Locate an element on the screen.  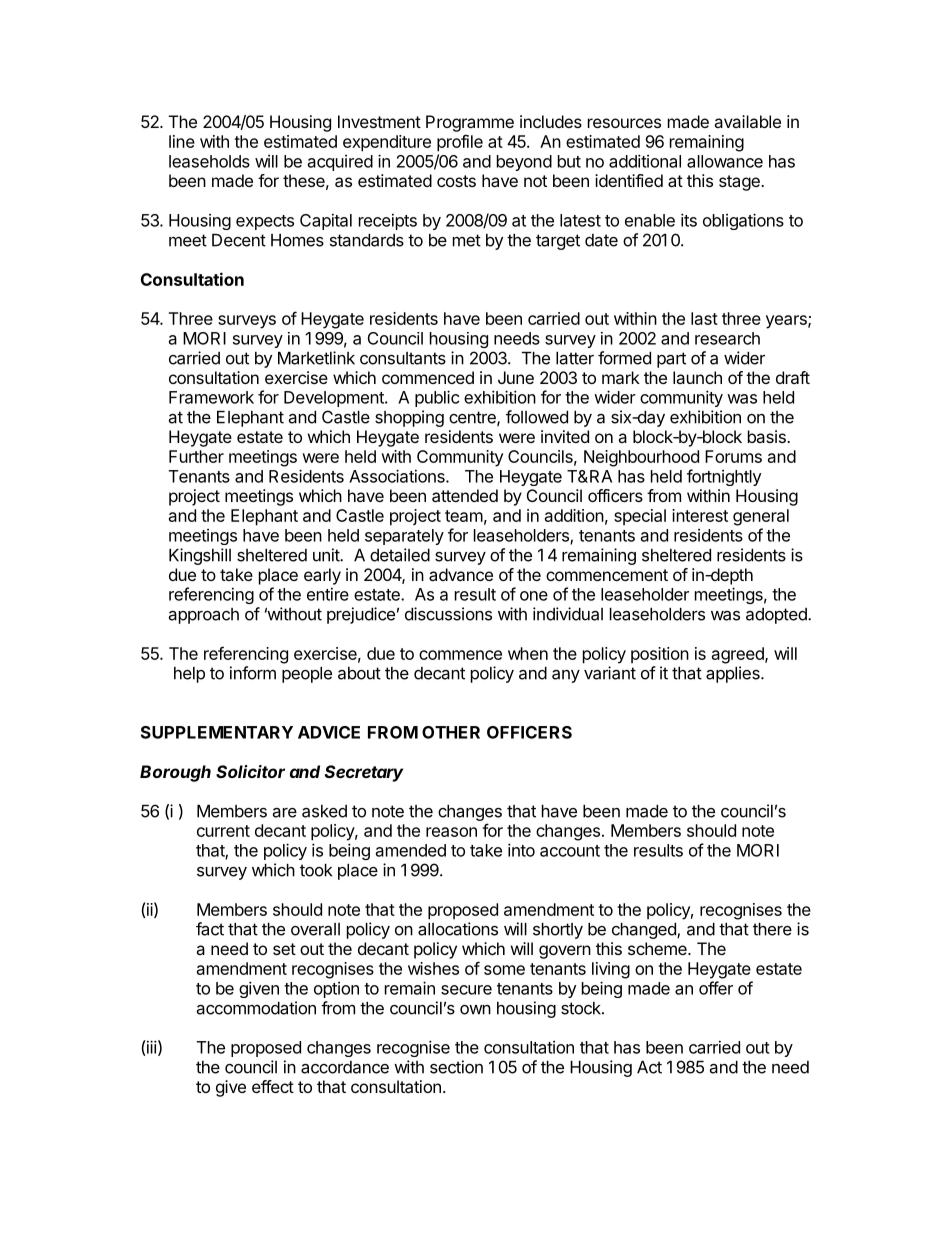
adopted is located at coordinates (777, 616).
